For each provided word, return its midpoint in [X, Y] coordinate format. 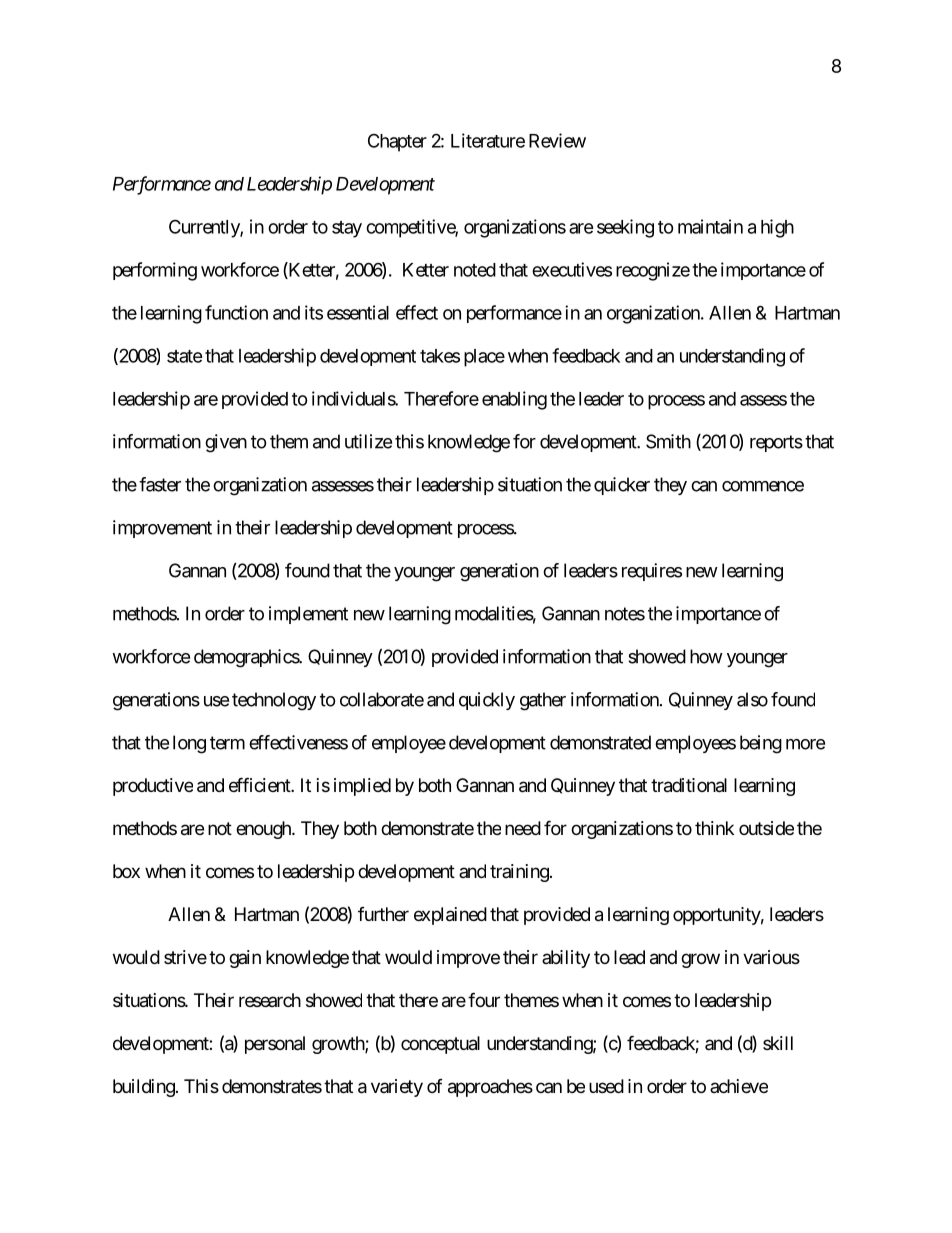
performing [155, 271]
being [761, 744]
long [189, 744]
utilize [368, 441]
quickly [487, 701]
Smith [668, 441]
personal [275, 1045]
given [226, 443]
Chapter [397, 142]
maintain [710, 226]
